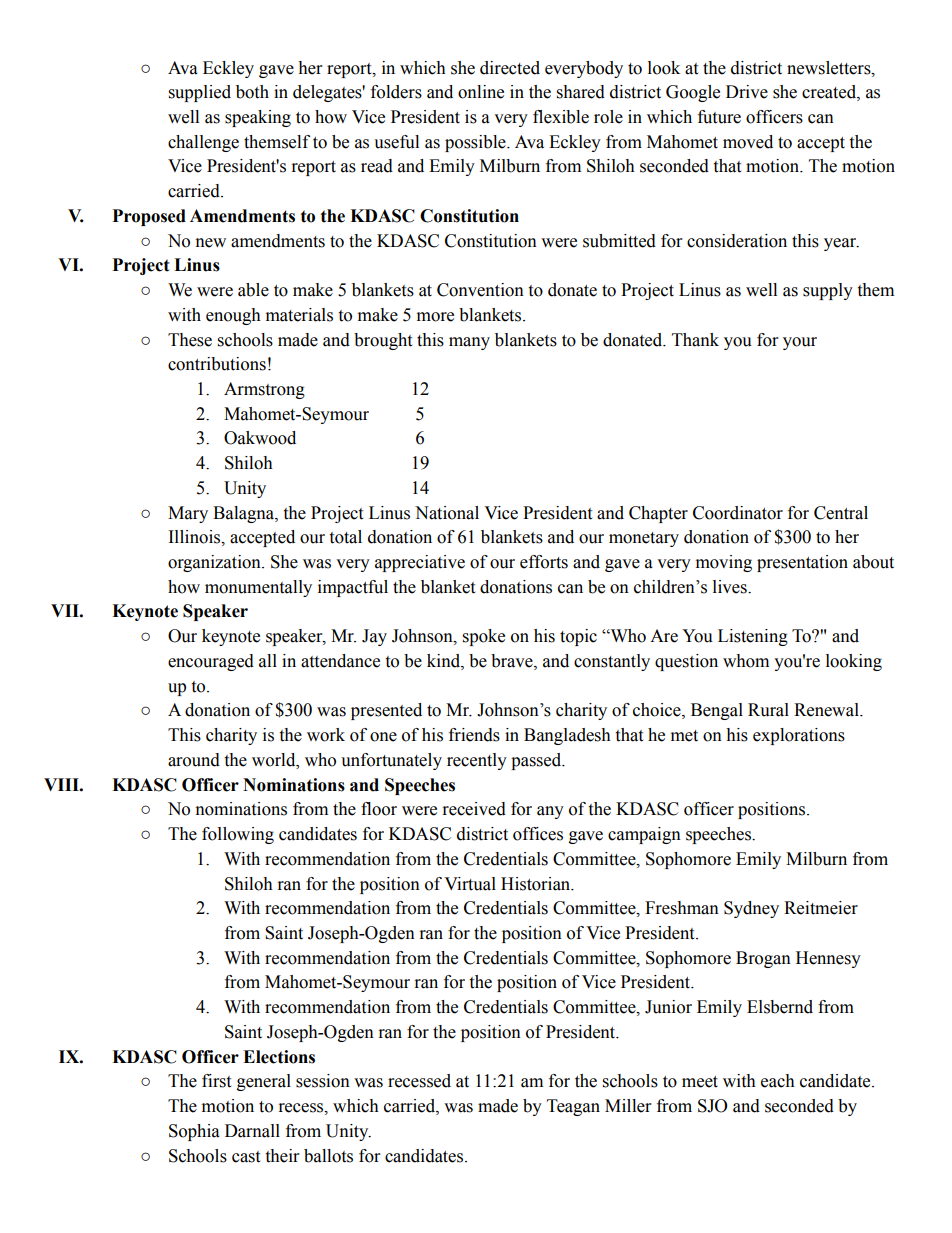 The width and height of the page is (952, 1233). I want to click on around, so click(194, 760).
